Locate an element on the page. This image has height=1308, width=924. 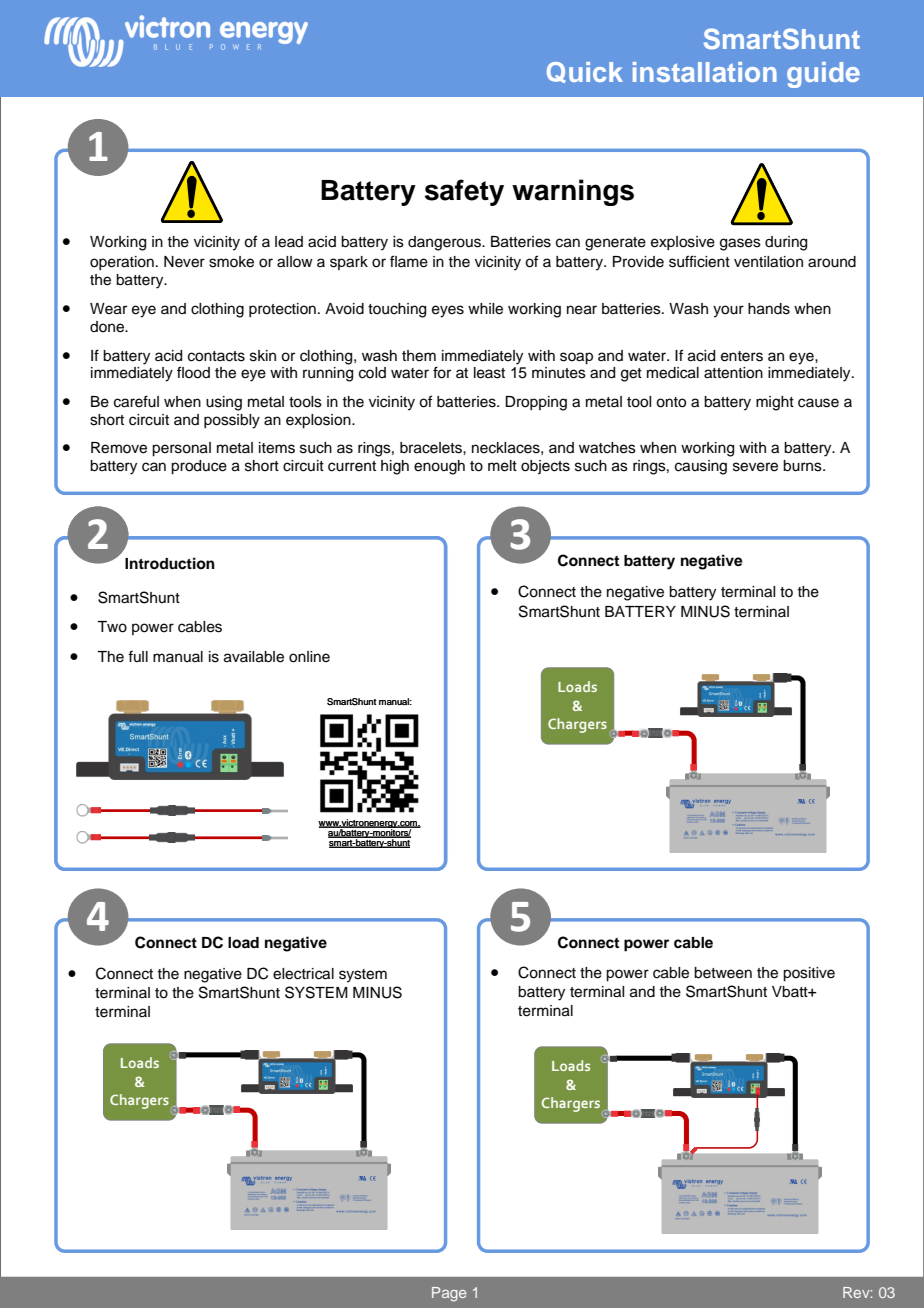
installation is located at coordinates (705, 72).
